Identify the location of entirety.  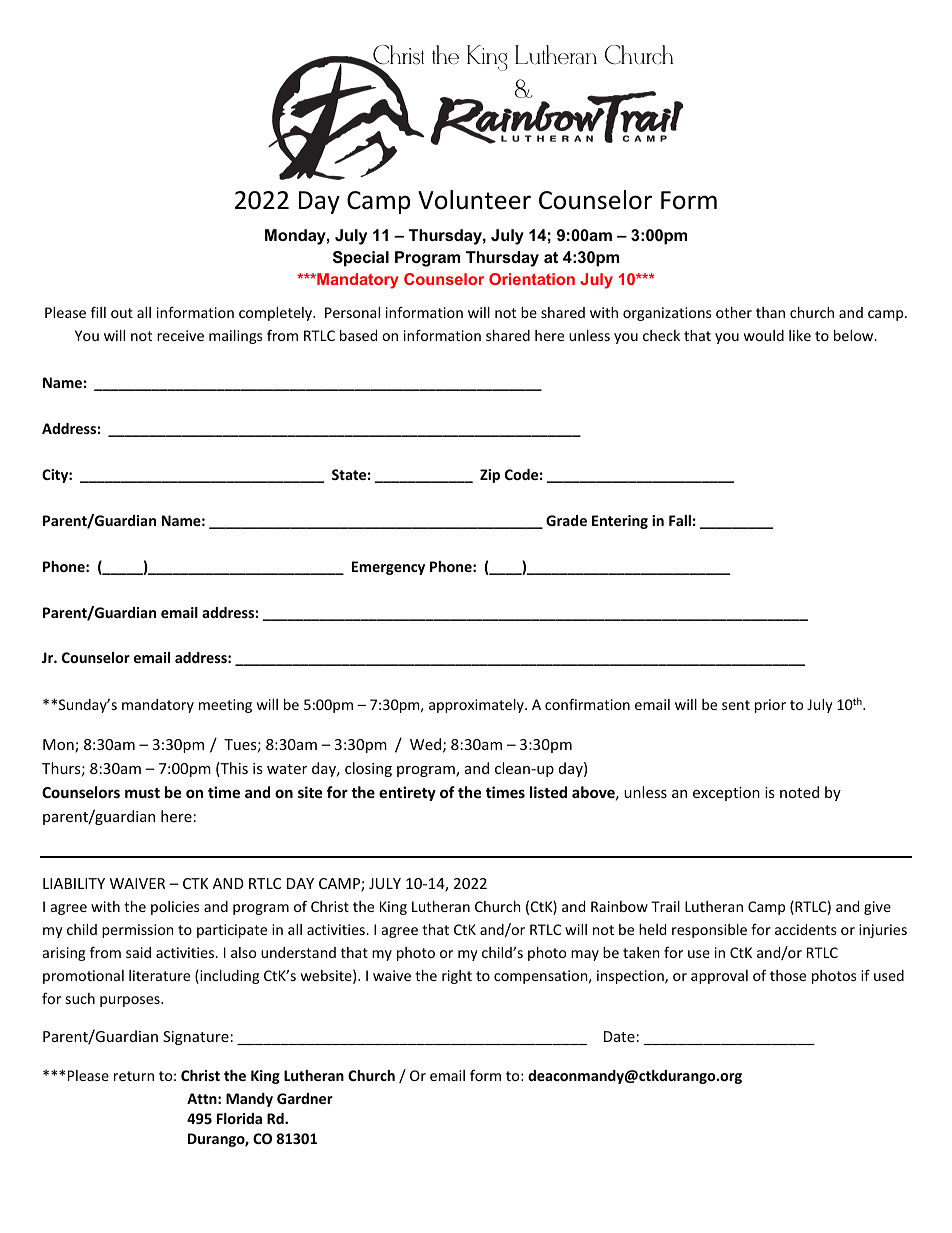
(407, 793).
